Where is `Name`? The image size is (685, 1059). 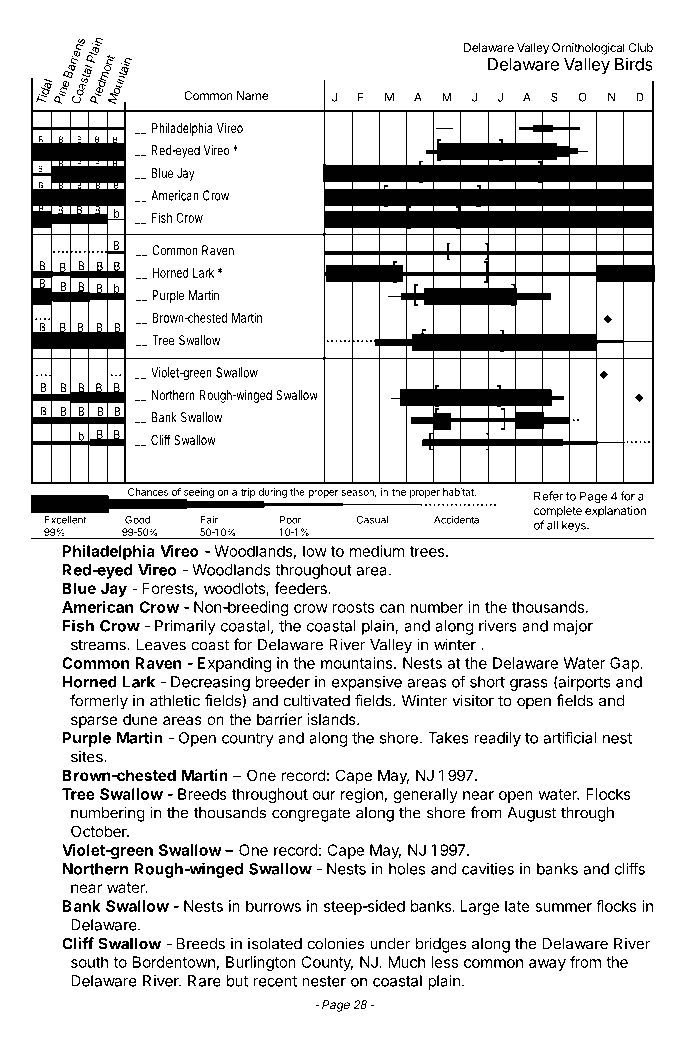
Name is located at coordinates (252, 95).
